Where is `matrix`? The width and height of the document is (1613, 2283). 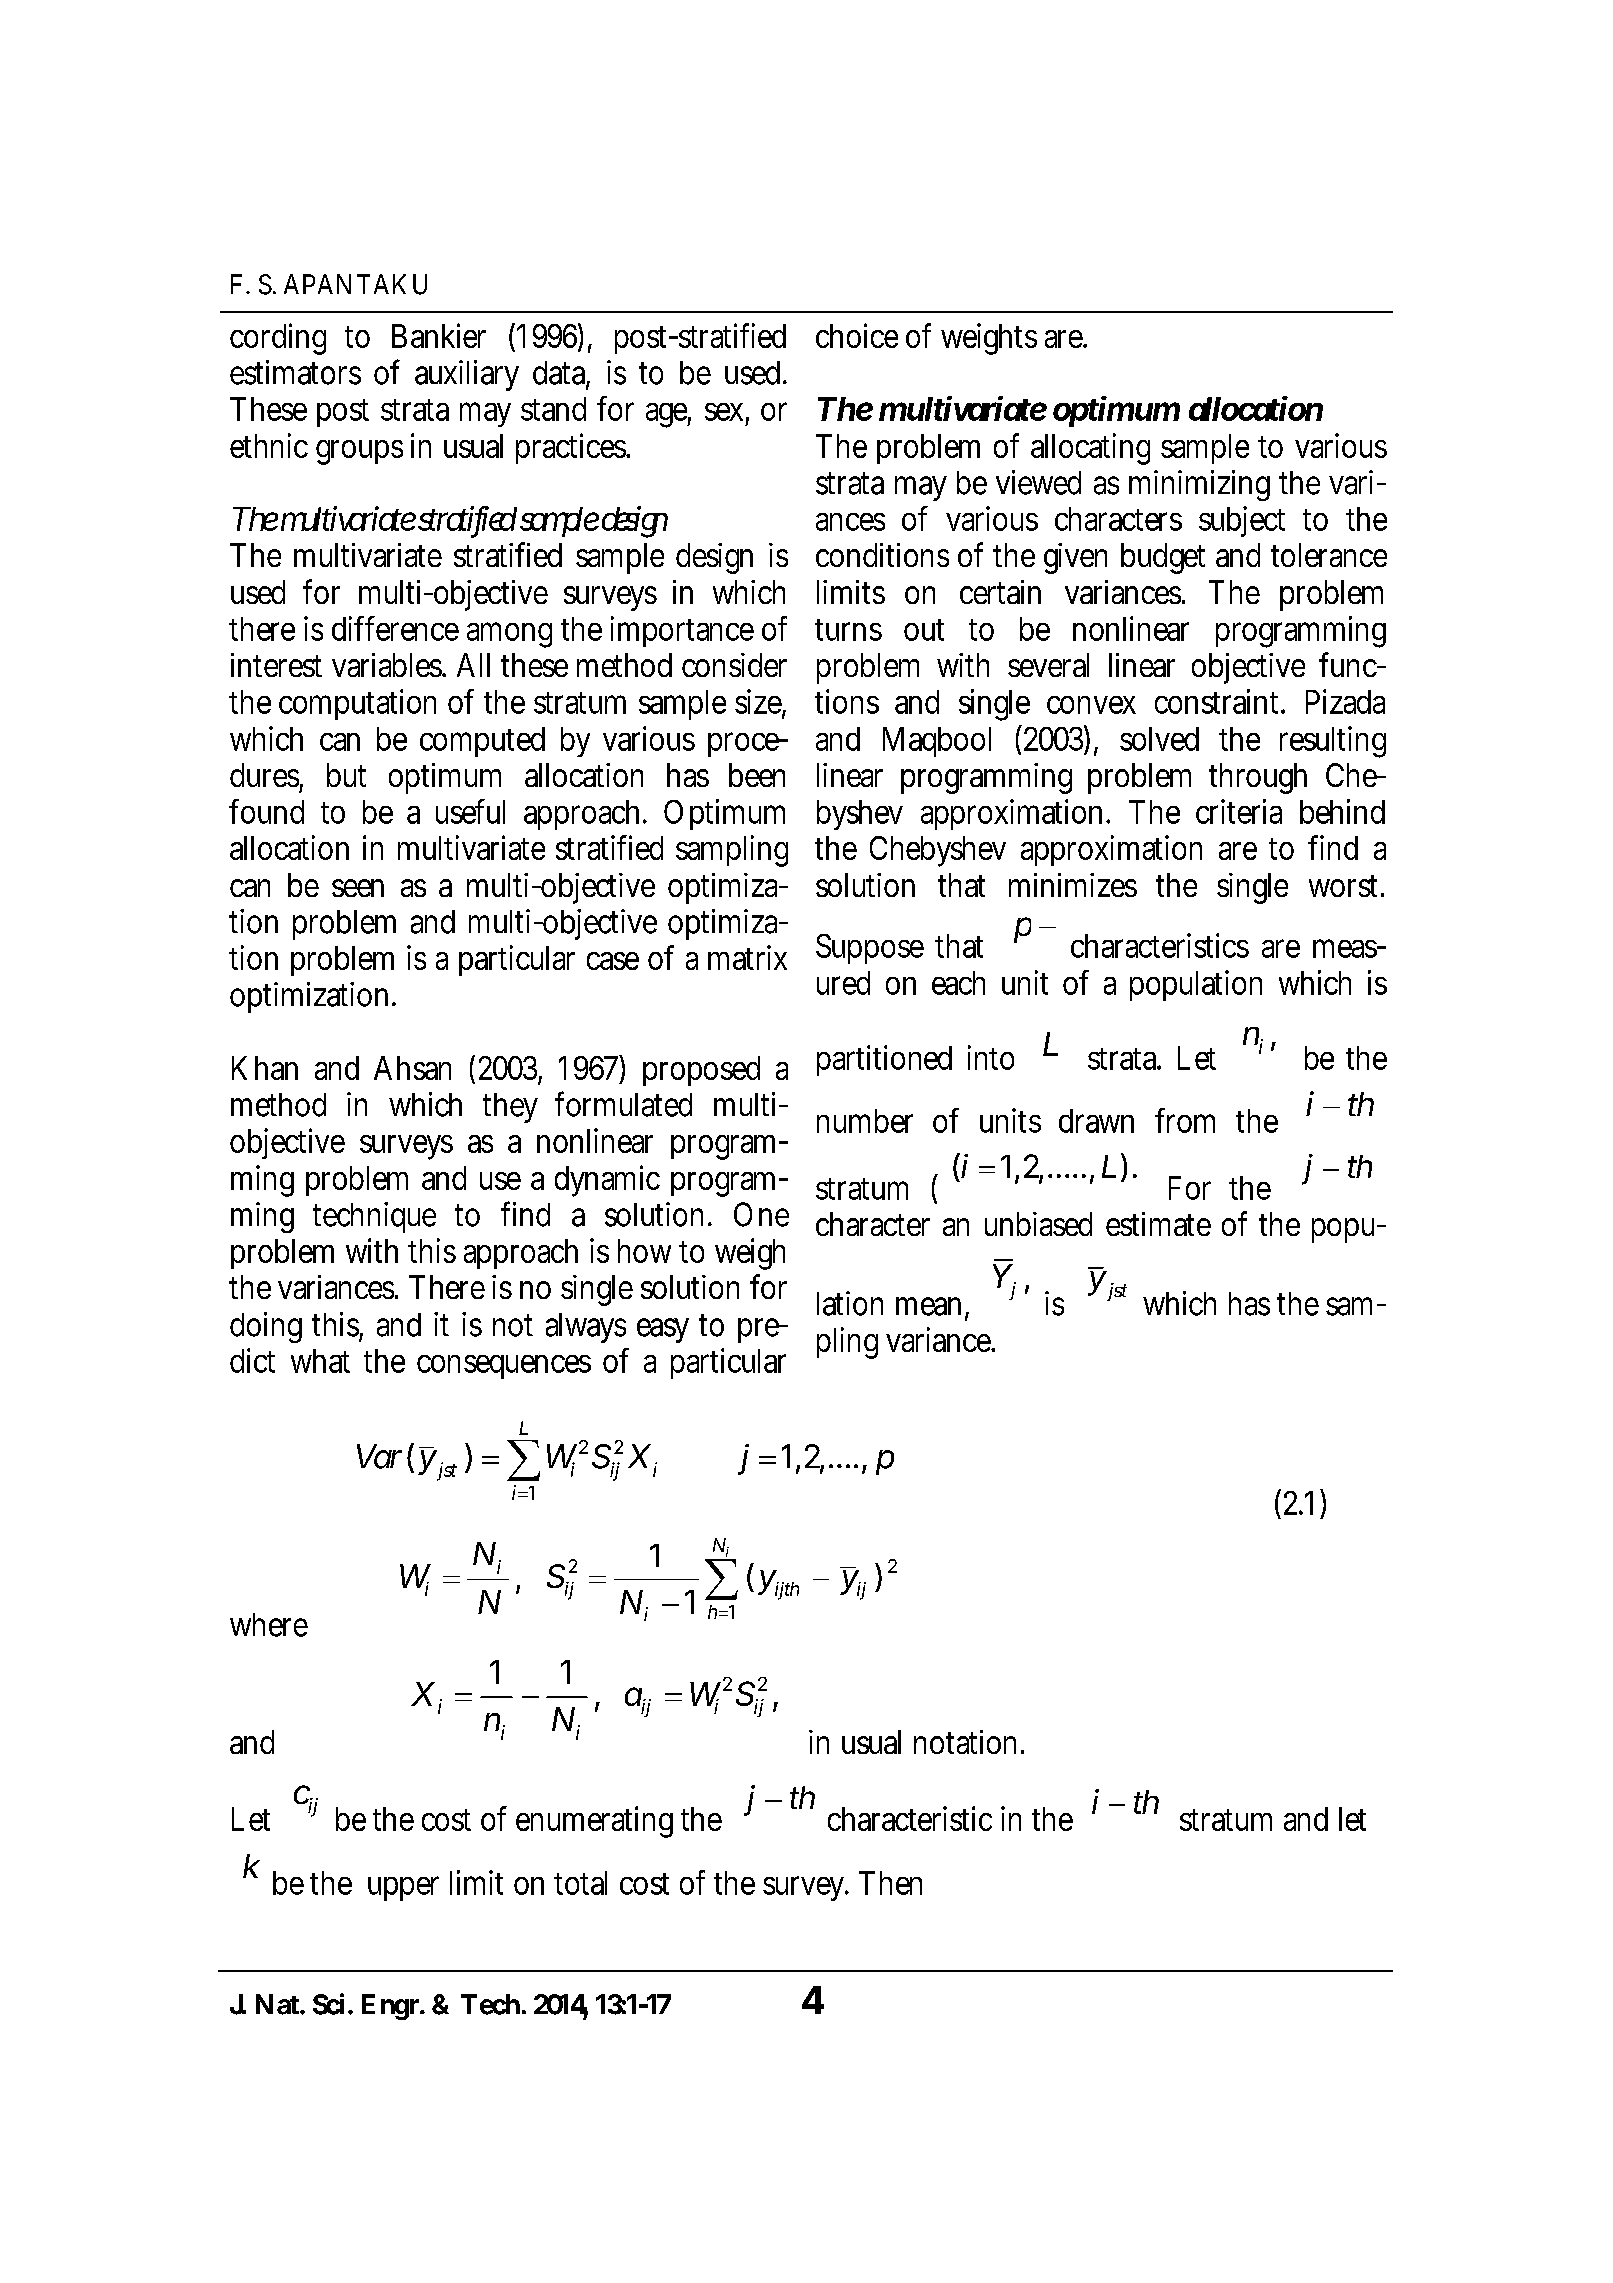
matrix is located at coordinates (747, 957).
